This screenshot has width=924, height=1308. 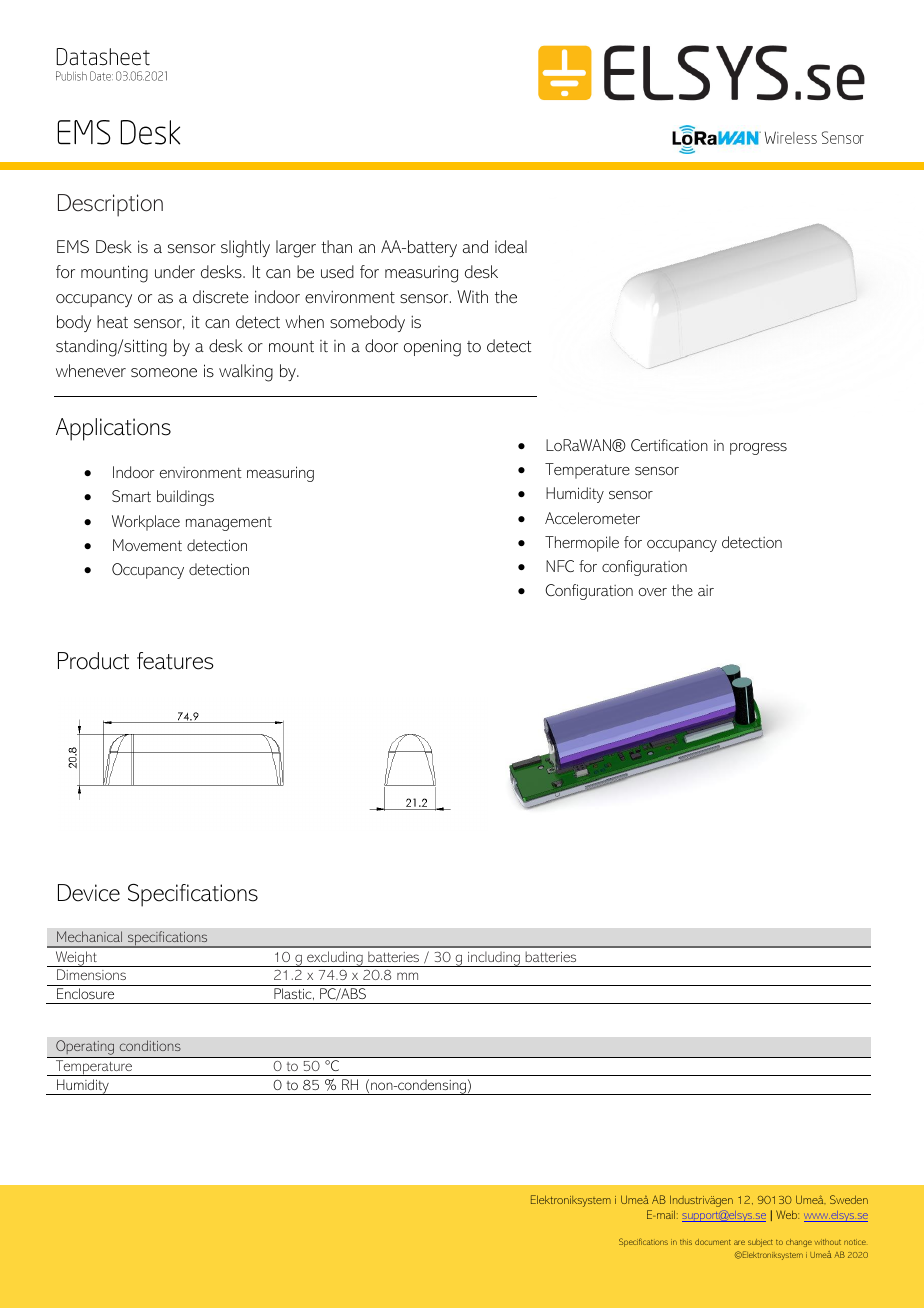 What do you see at coordinates (787, 1214) in the screenshot?
I see `Web` at bounding box center [787, 1214].
